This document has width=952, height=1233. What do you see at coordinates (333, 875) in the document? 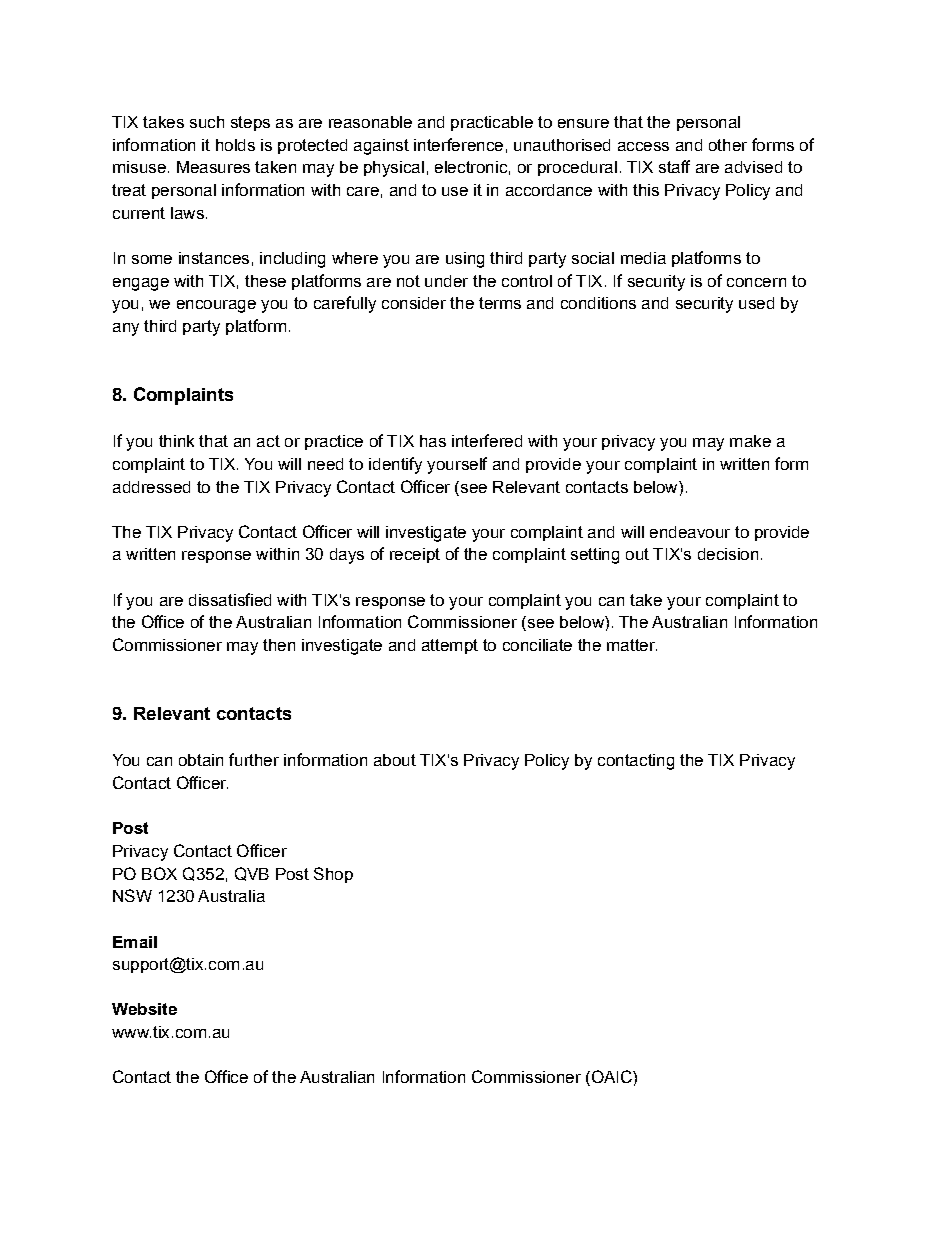
I see `Shop` at bounding box center [333, 875].
